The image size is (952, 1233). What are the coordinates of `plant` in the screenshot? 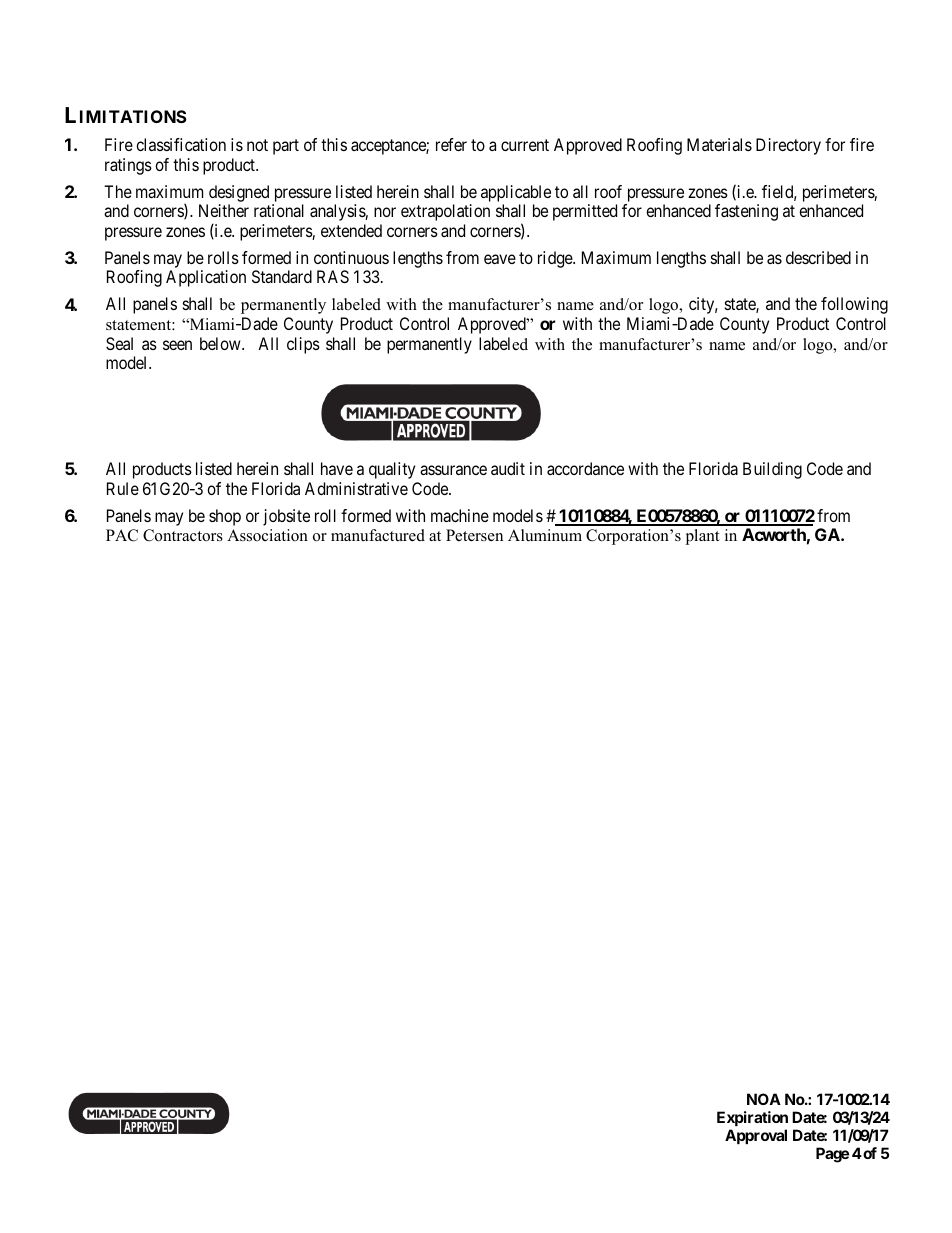 It's located at (702, 537).
